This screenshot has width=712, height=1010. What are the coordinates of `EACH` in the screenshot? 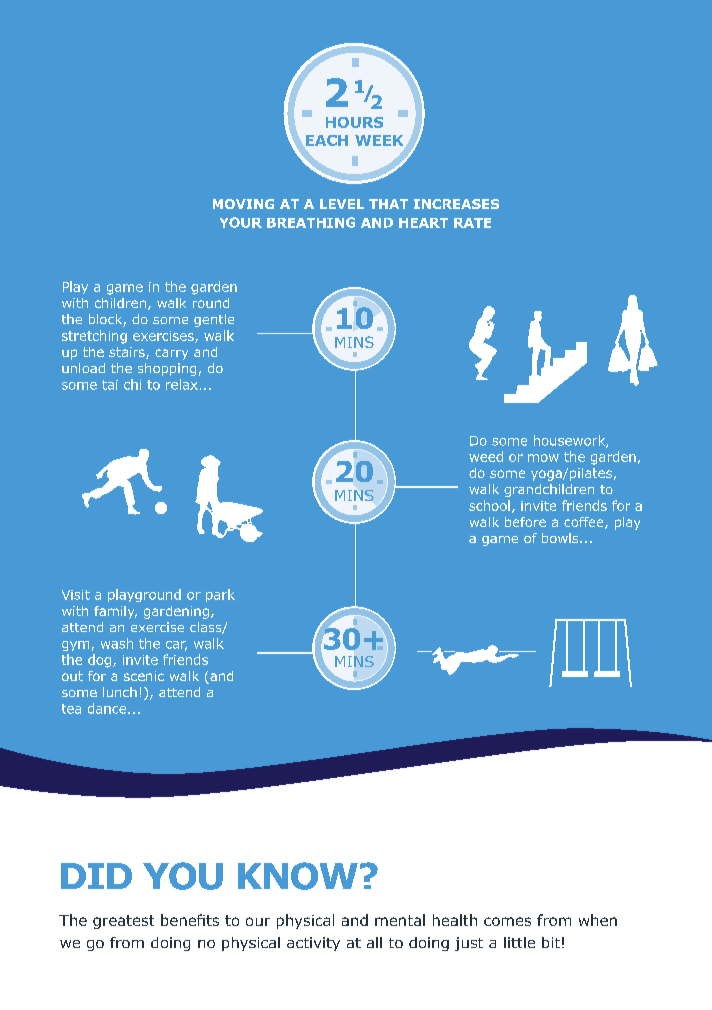 It's located at (327, 140).
